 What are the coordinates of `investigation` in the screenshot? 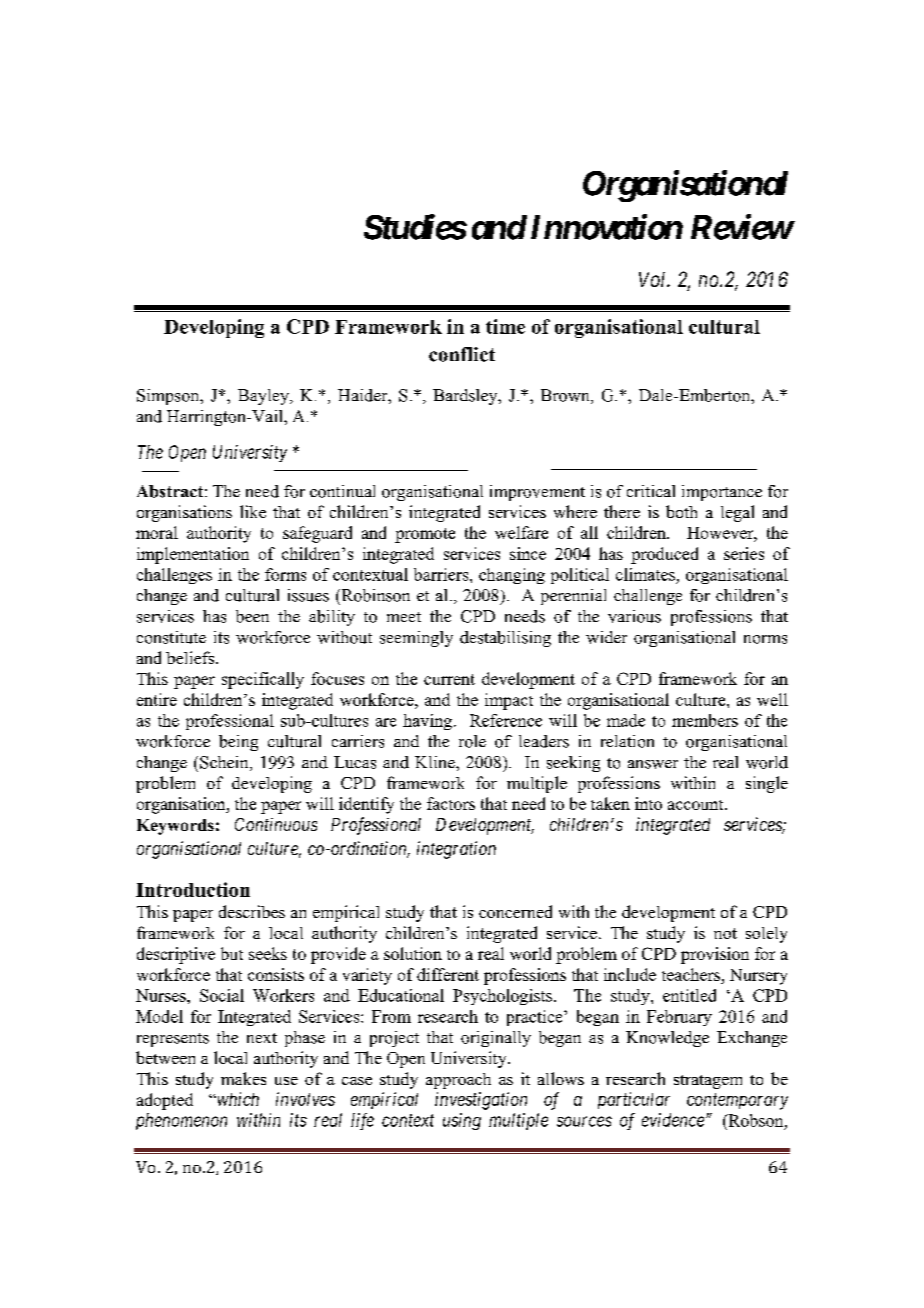 It's located at (481, 1101).
